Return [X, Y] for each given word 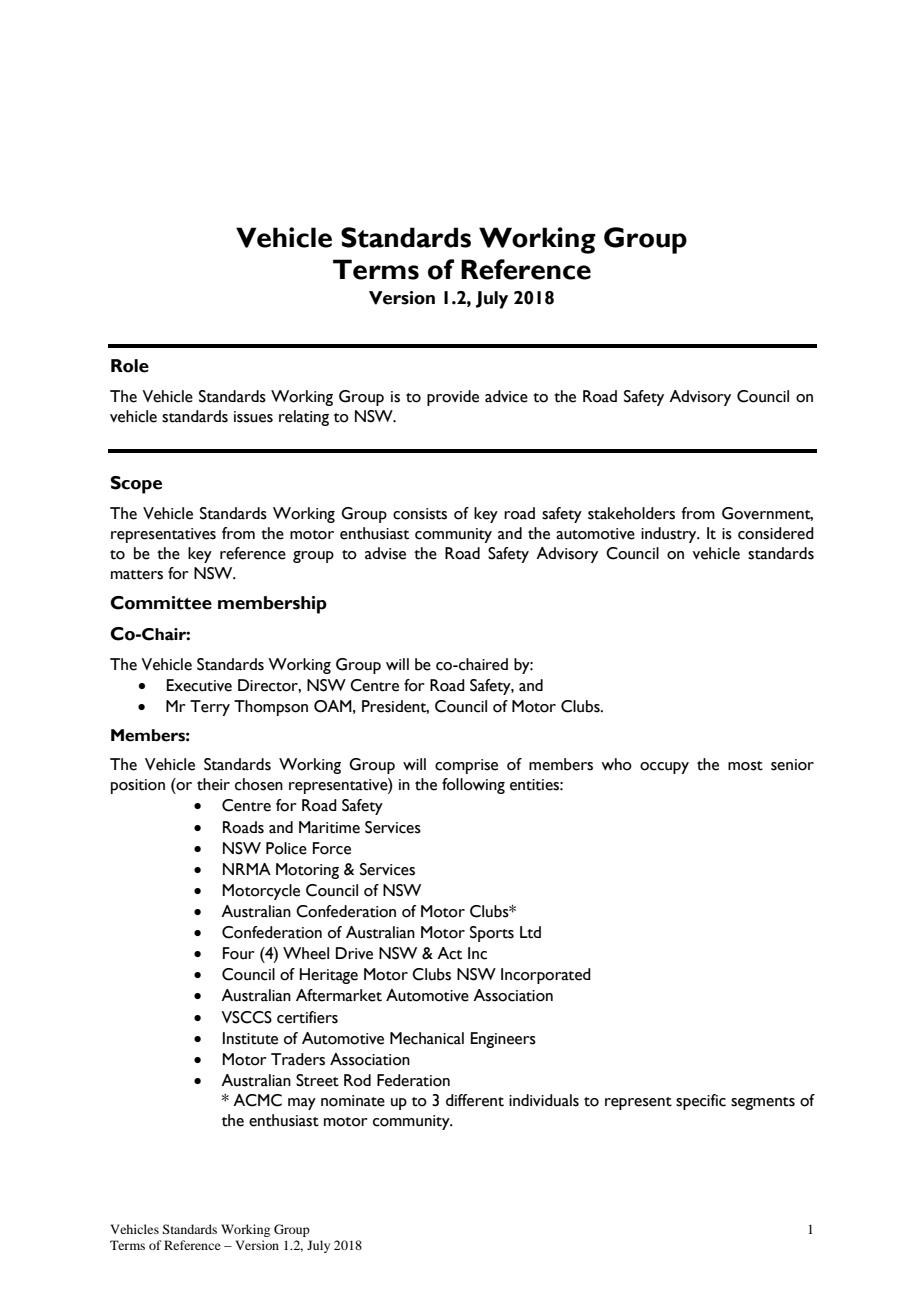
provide [453, 398]
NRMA [247, 869]
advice [506, 396]
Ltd [530, 932]
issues [253, 417]
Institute [250, 1038]
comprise [466, 766]
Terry [210, 708]
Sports [492, 934]
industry [670, 535]
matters [137, 575]
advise [385, 553]
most [745, 766]
